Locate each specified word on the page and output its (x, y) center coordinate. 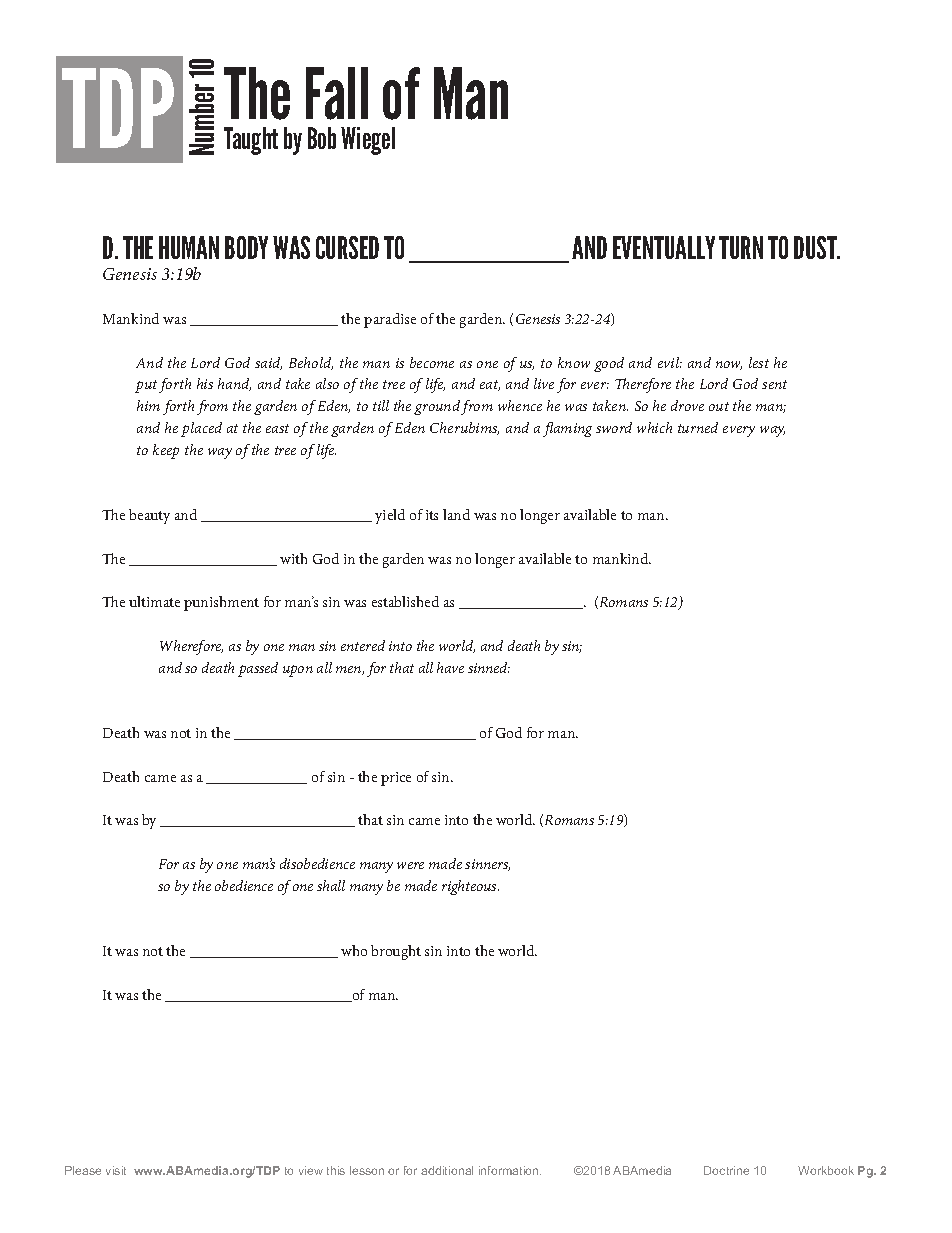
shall (331, 885)
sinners (487, 865)
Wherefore (191, 647)
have (450, 667)
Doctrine (726, 1170)
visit (116, 1170)
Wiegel (368, 141)
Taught (251, 141)
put (146, 386)
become (432, 362)
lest (759, 362)
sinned (489, 667)
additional (447, 1170)
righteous (470, 887)
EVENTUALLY (664, 247)
